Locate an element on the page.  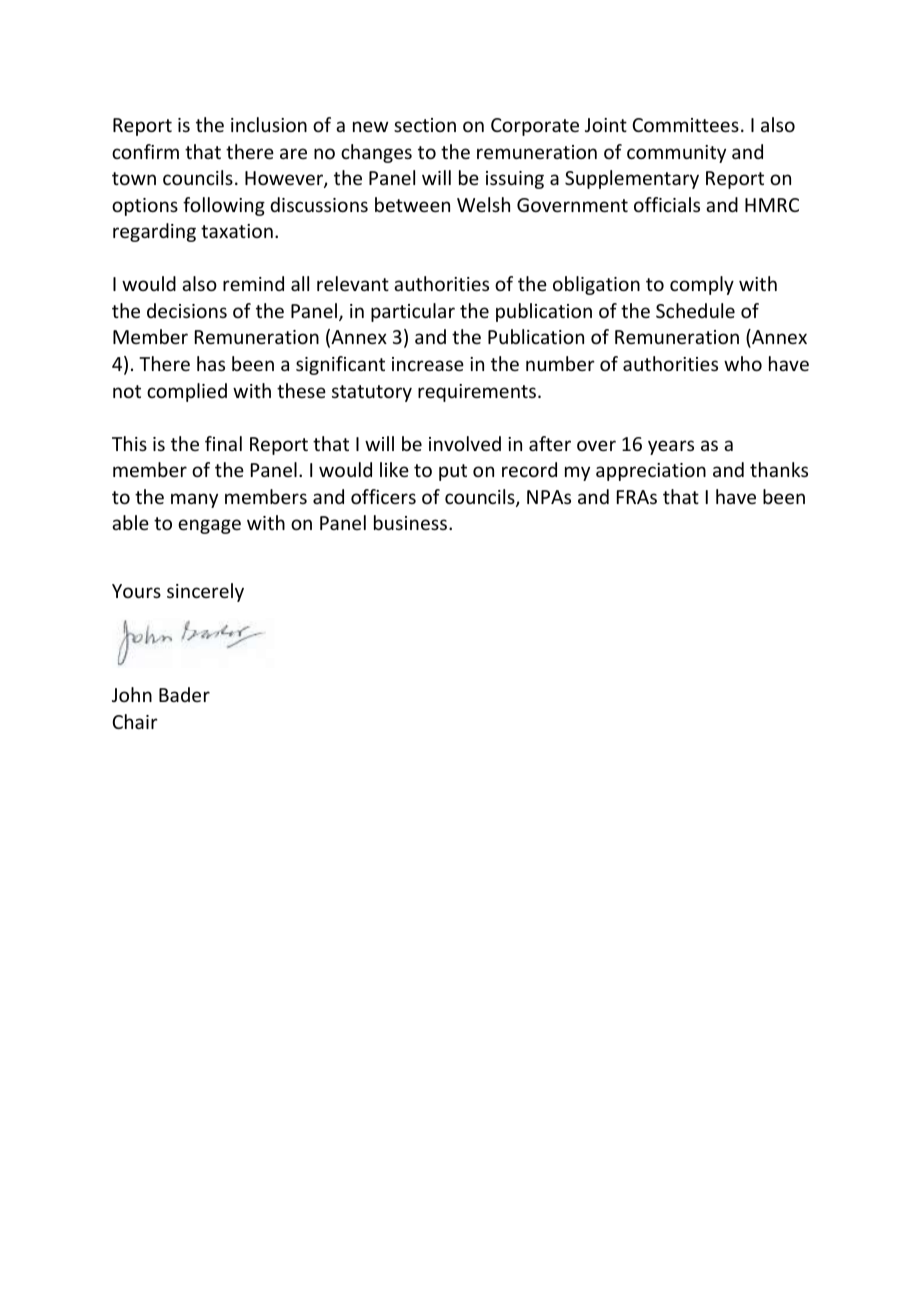
appreciation is located at coordinates (651, 472).
